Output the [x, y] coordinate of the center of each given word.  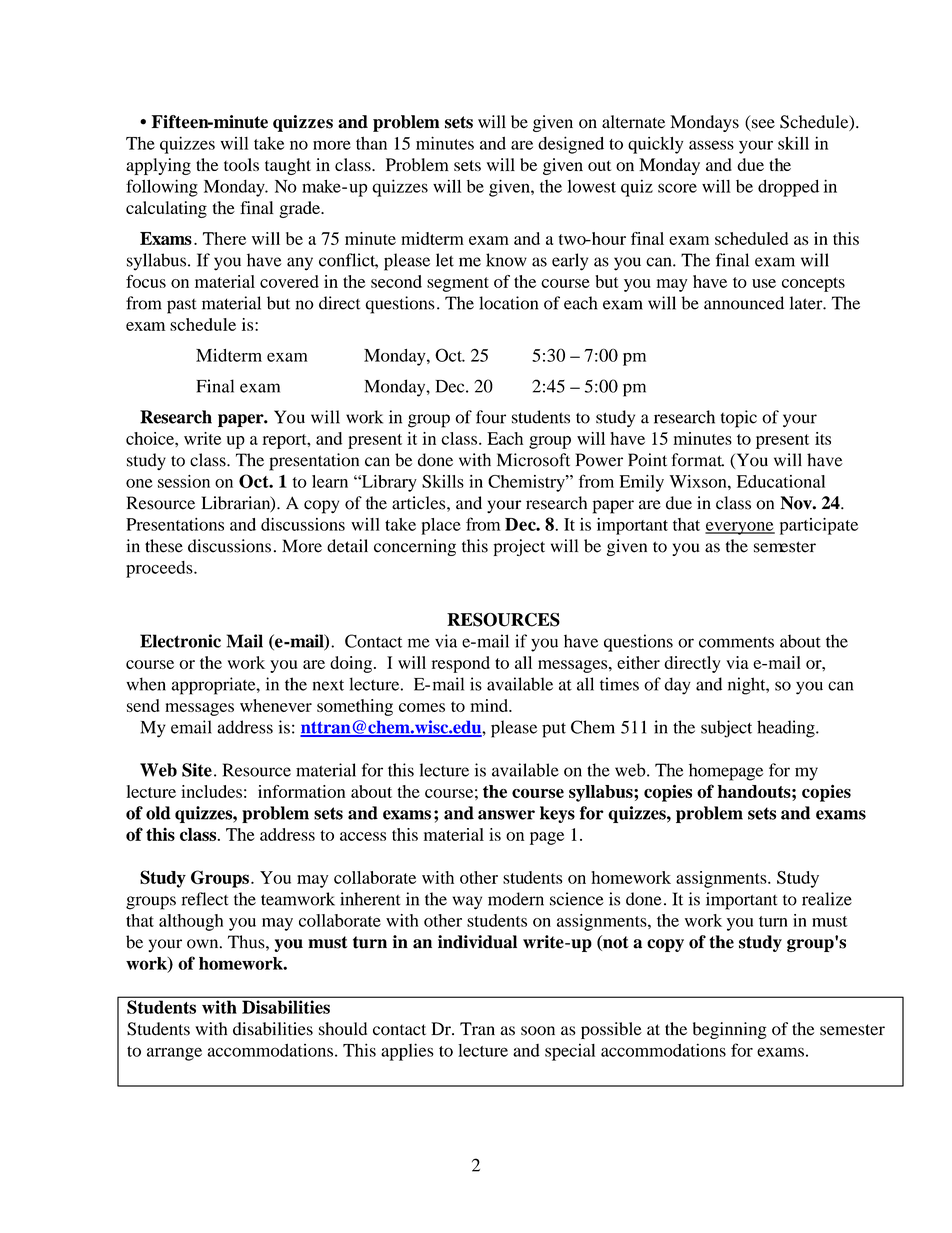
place [441, 526]
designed [571, 145]
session [184, 481]
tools [241, 164]
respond [461, 664]
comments [736, 642]
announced [744, 303]
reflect [205, 899]
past [182, 306]
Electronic [180, 641]
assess [711, 145]
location [508, 303]
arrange [174, 1054]
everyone [740, 528]
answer [506, 815]
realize [827, 899]
